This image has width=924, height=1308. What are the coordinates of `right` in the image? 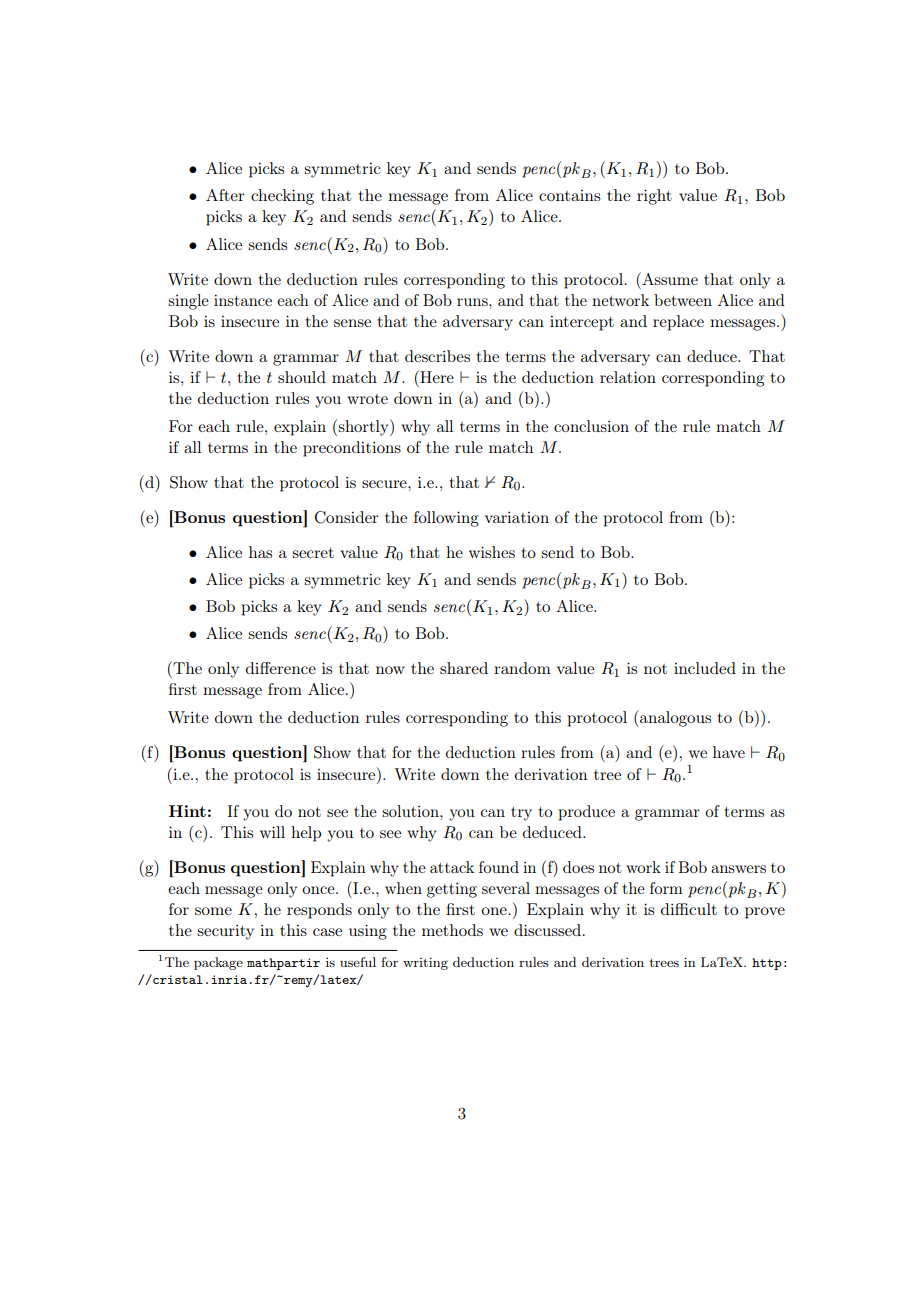 It's located at (654, 197).
